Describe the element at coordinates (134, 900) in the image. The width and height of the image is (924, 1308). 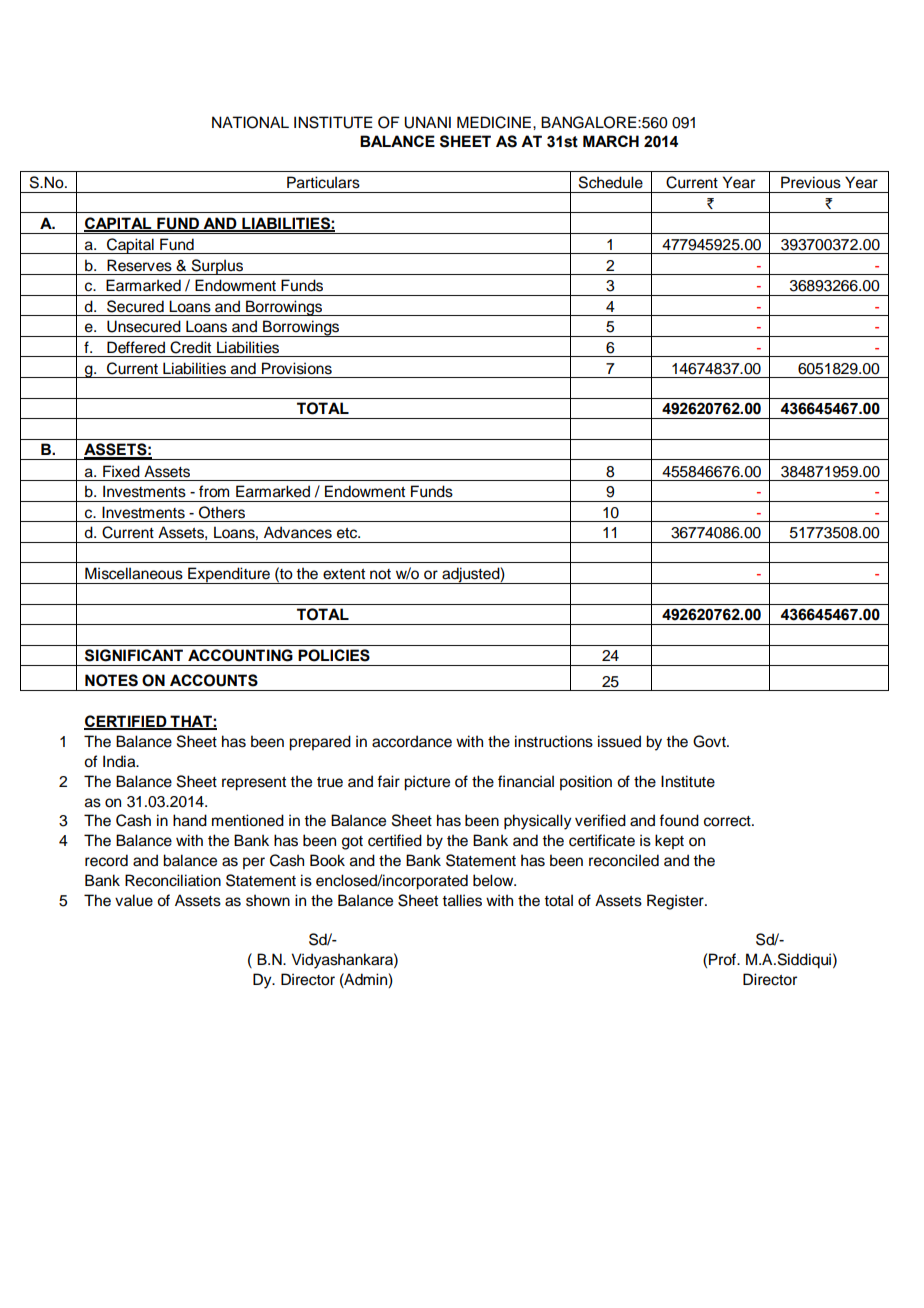
I see `value` at that location.
